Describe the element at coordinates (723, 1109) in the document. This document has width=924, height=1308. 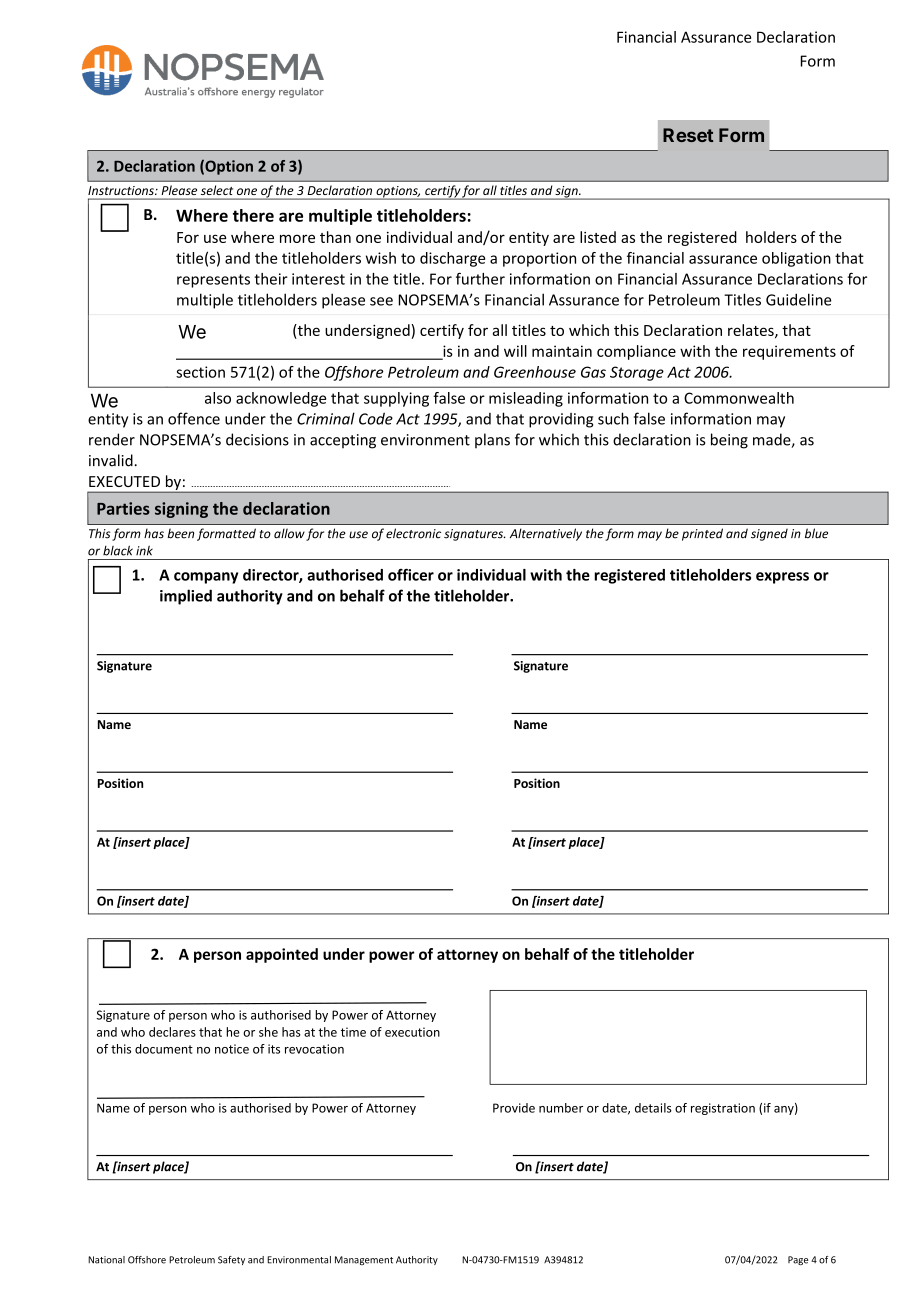
I see `registration` at that location.
